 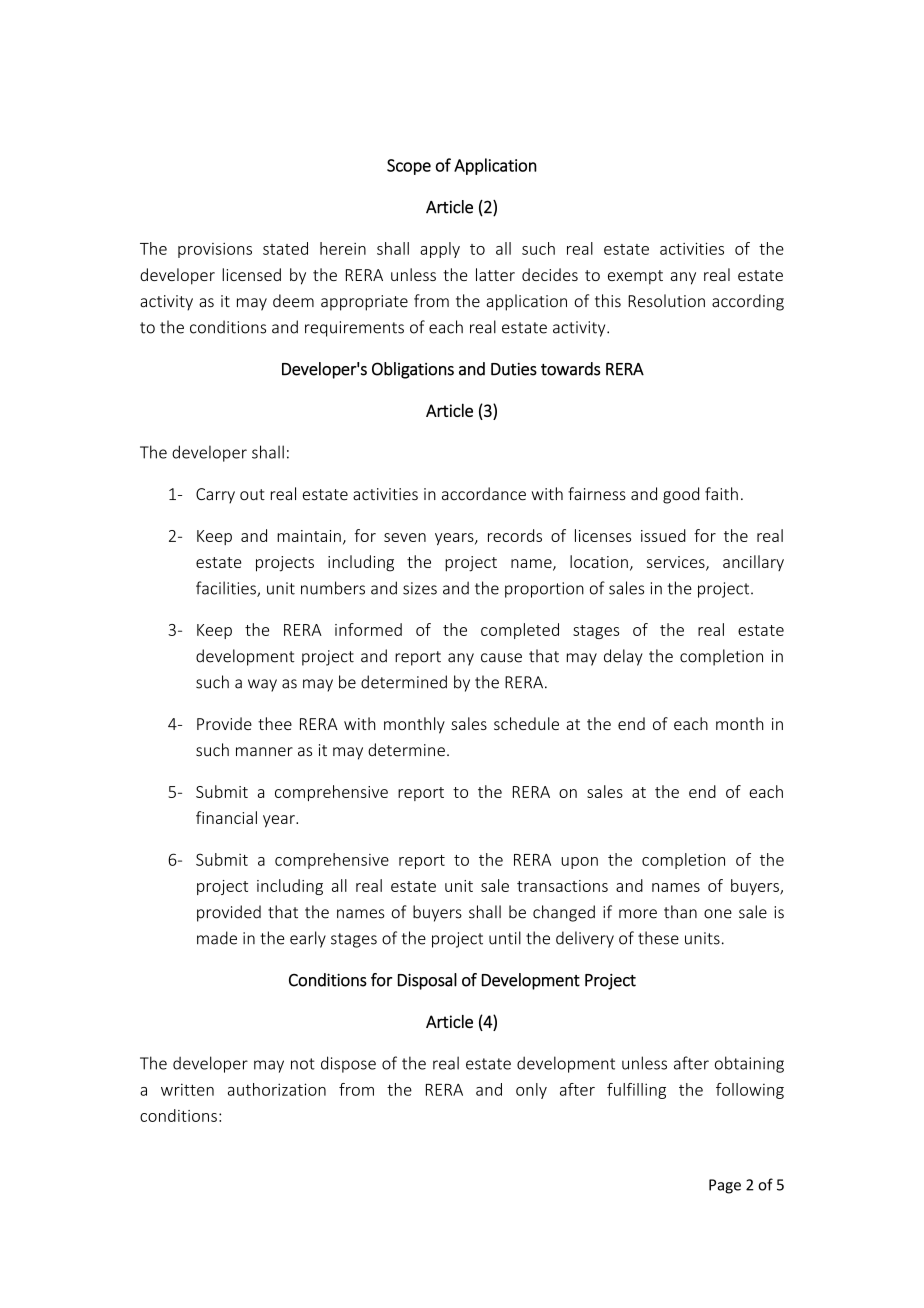 What do you see at coordinates (635, 277) in the page?
I see `exempt` at bounding box center [635, 277].
